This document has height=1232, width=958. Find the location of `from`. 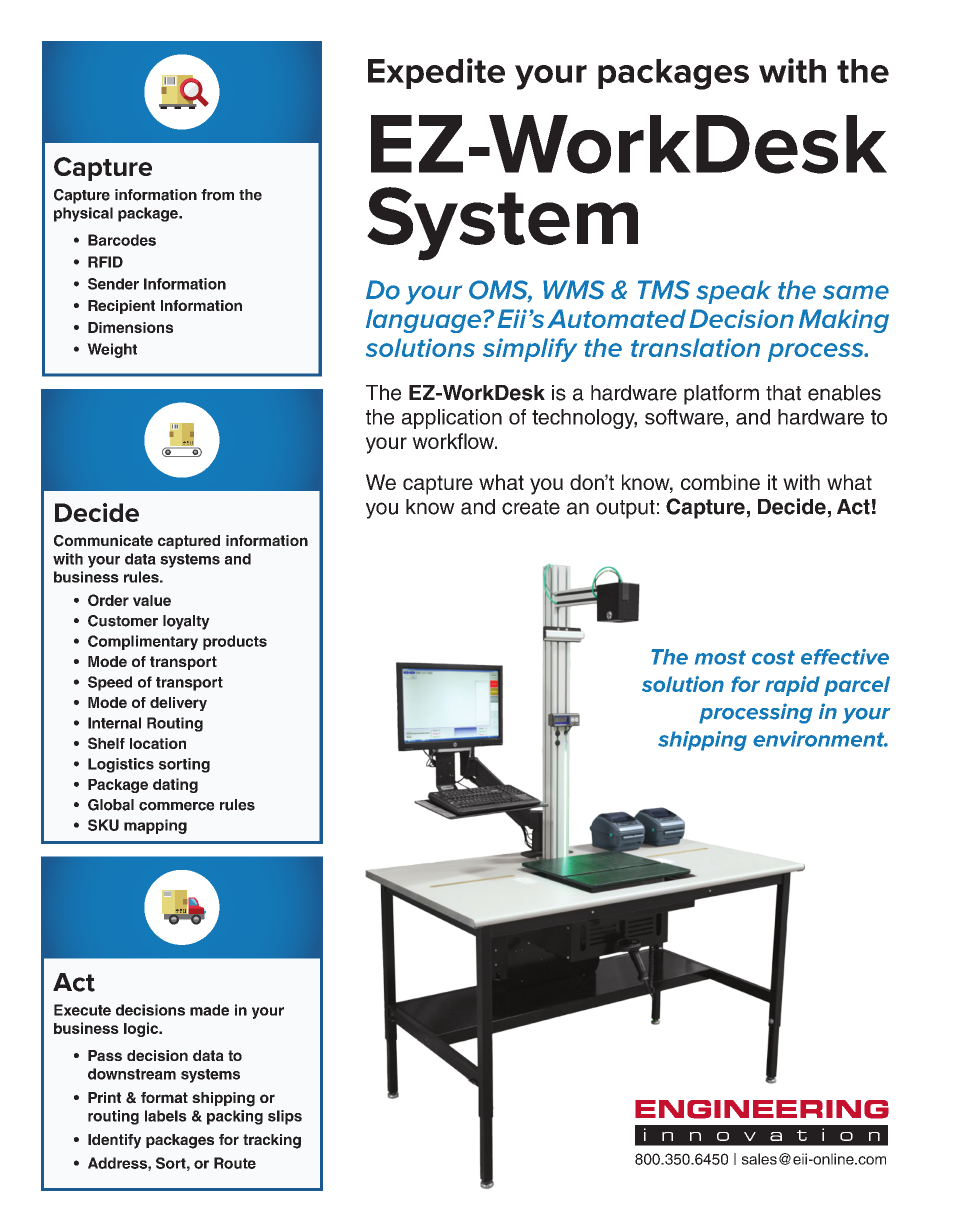

from is located at coordinates (217, 195).
